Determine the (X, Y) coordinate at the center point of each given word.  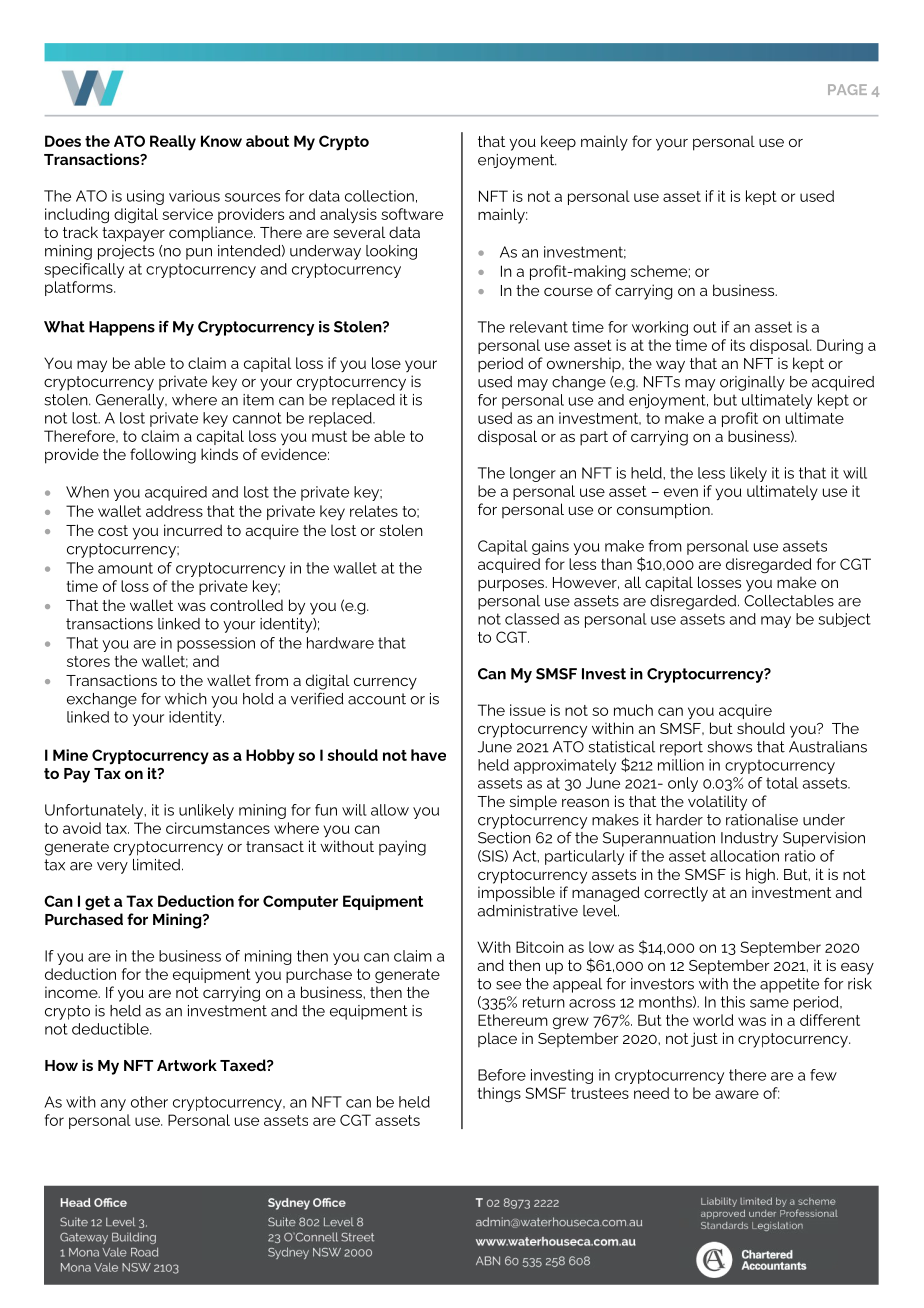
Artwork (187, 1065)
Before (502, 1075)
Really (173, 143)
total (782, 783)
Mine (70, 755)
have (428, 755)
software (412, 214)
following (163, 456)
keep (558, 143)
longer (533, 474)
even (681, 492)
